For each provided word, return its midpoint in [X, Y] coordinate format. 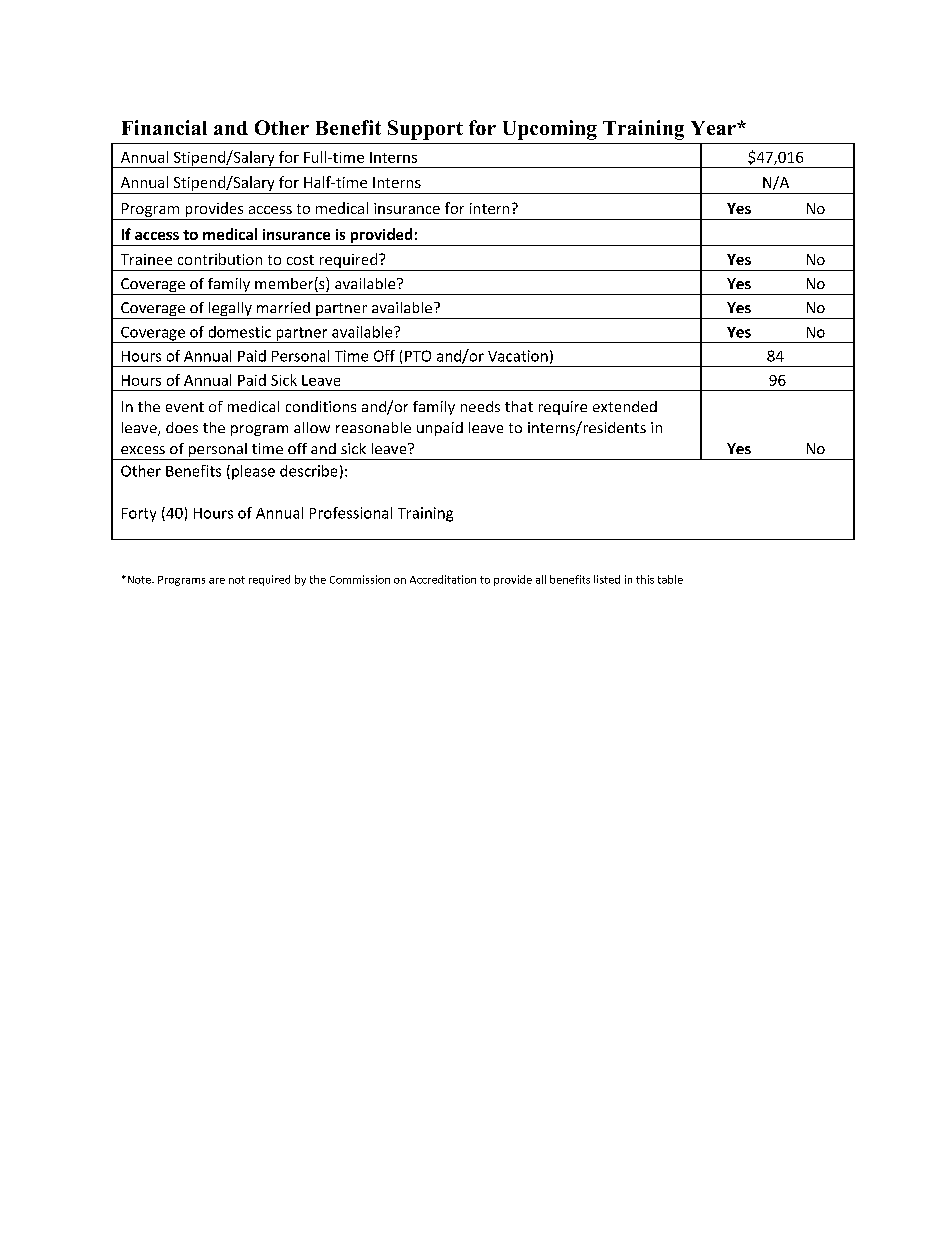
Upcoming [550, 130]
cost [300, 260]
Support [425, 130]
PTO [418, 356]
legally [230, 310]
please [253, 472]
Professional [351, 513]
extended [625, 406]
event [185, 407]
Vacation [518, 356]
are [217, 581]
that [519, 406]
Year [714, 128]
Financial [164, 127]
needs [480, 406]
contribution [220, 259]
